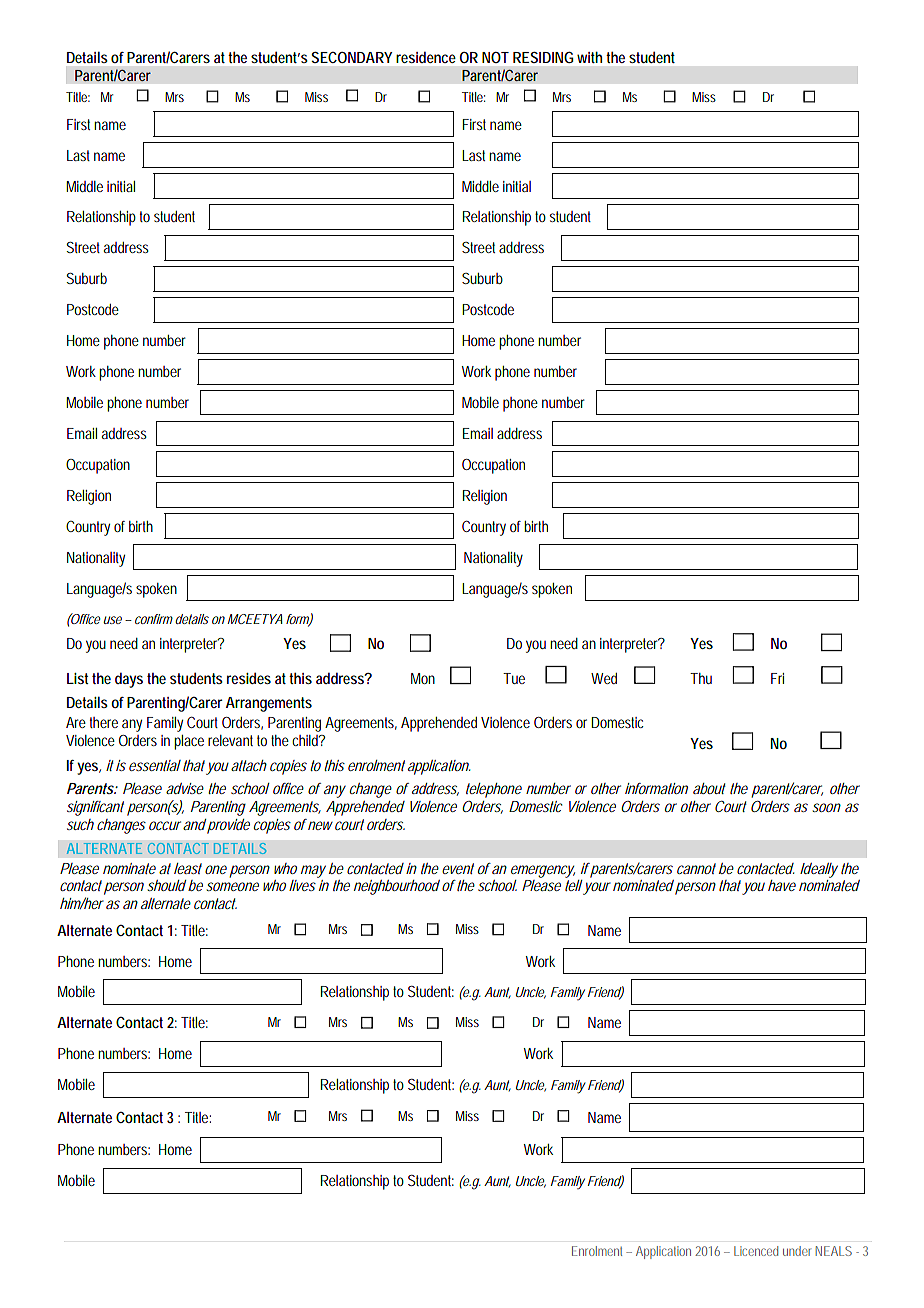 The image size is (924, 1308). What do you see at coordinates (166, 885) in the document?
I see `should` at bounding box center [166, 885].
